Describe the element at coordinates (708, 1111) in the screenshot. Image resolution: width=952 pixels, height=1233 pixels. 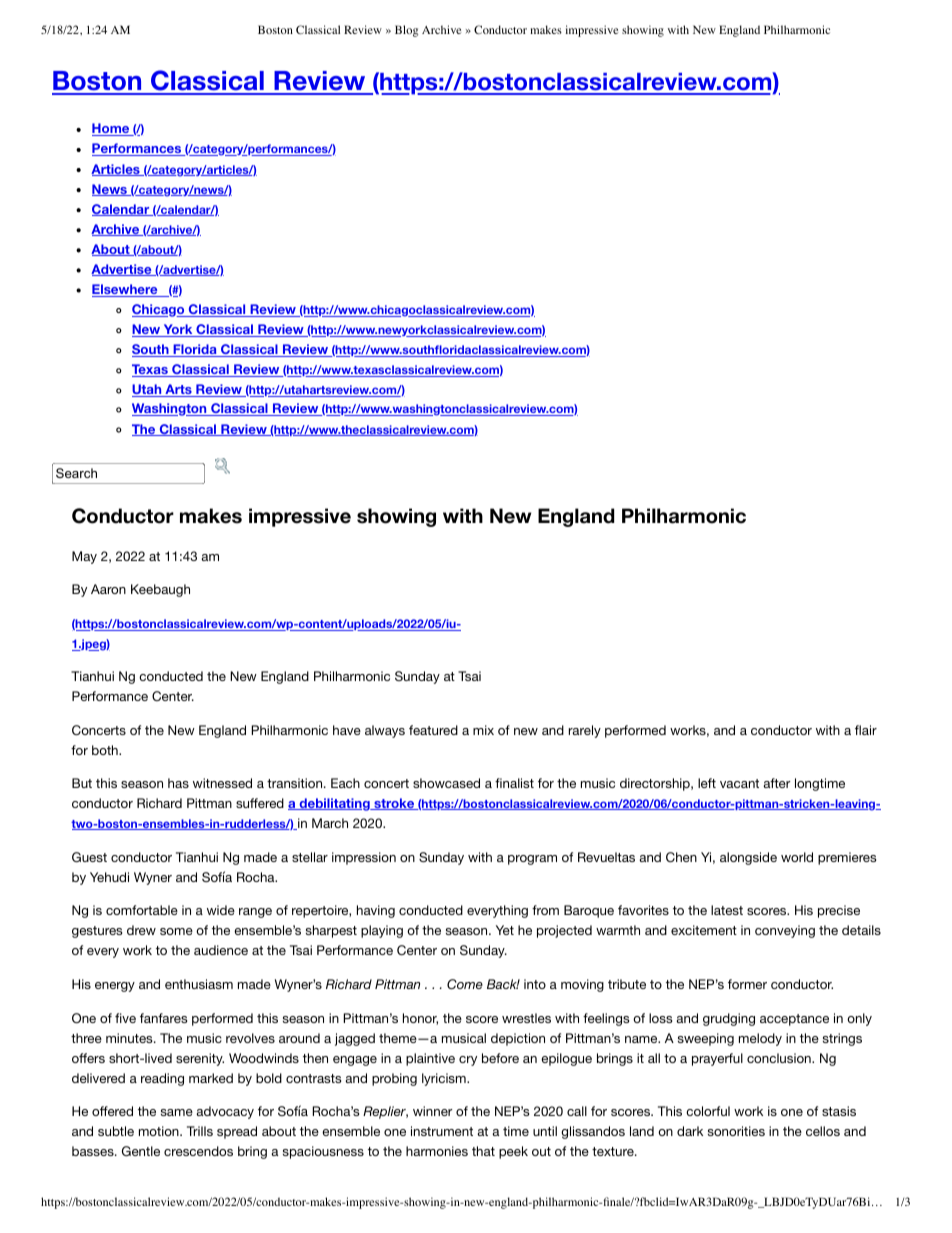
I see `colorful` at that location.
